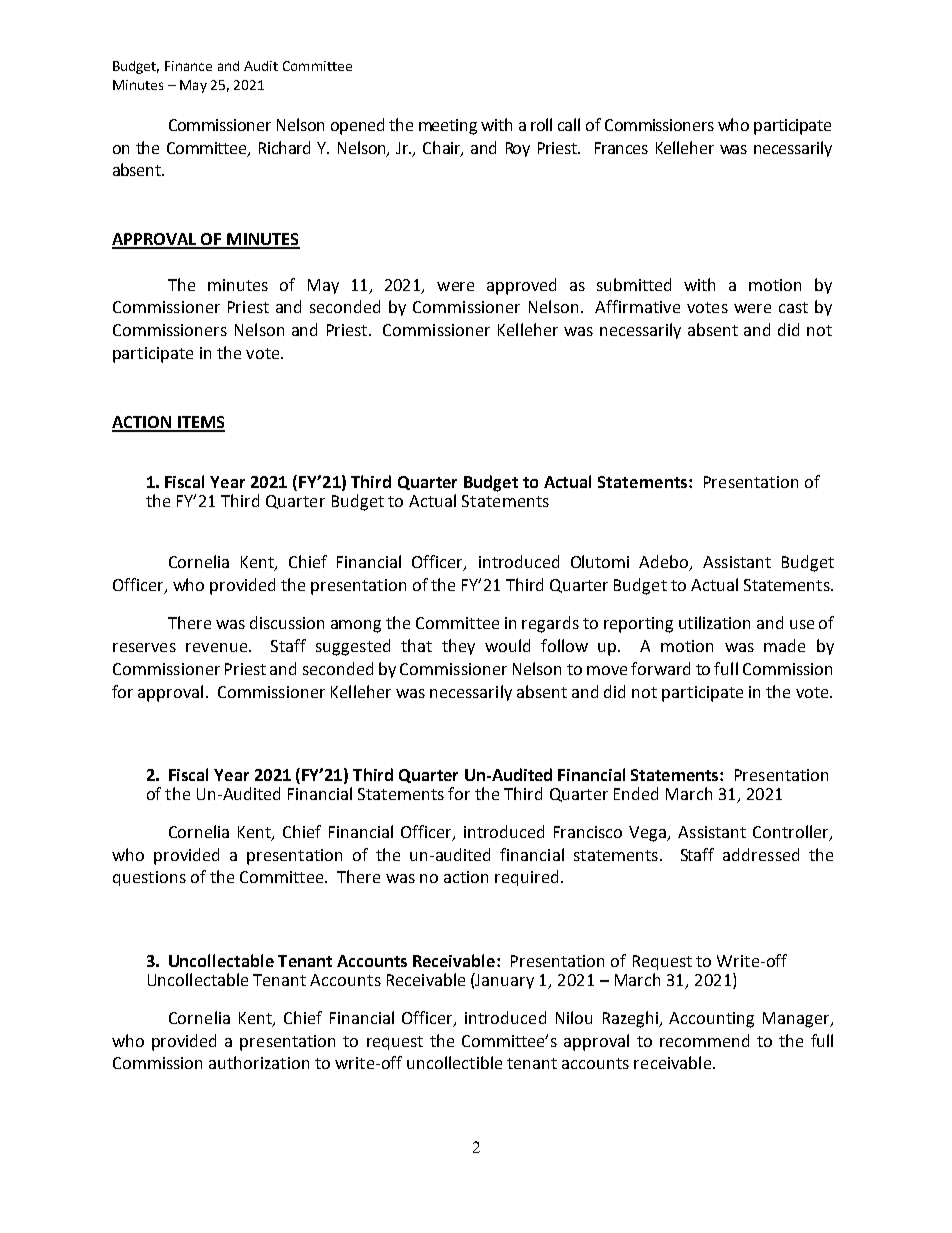 Image resolution: width=952 pixels, height=1233 pixels. Describe the element at coordinates (259, 1062) in the screenshot. I see `authorization` at that location.
